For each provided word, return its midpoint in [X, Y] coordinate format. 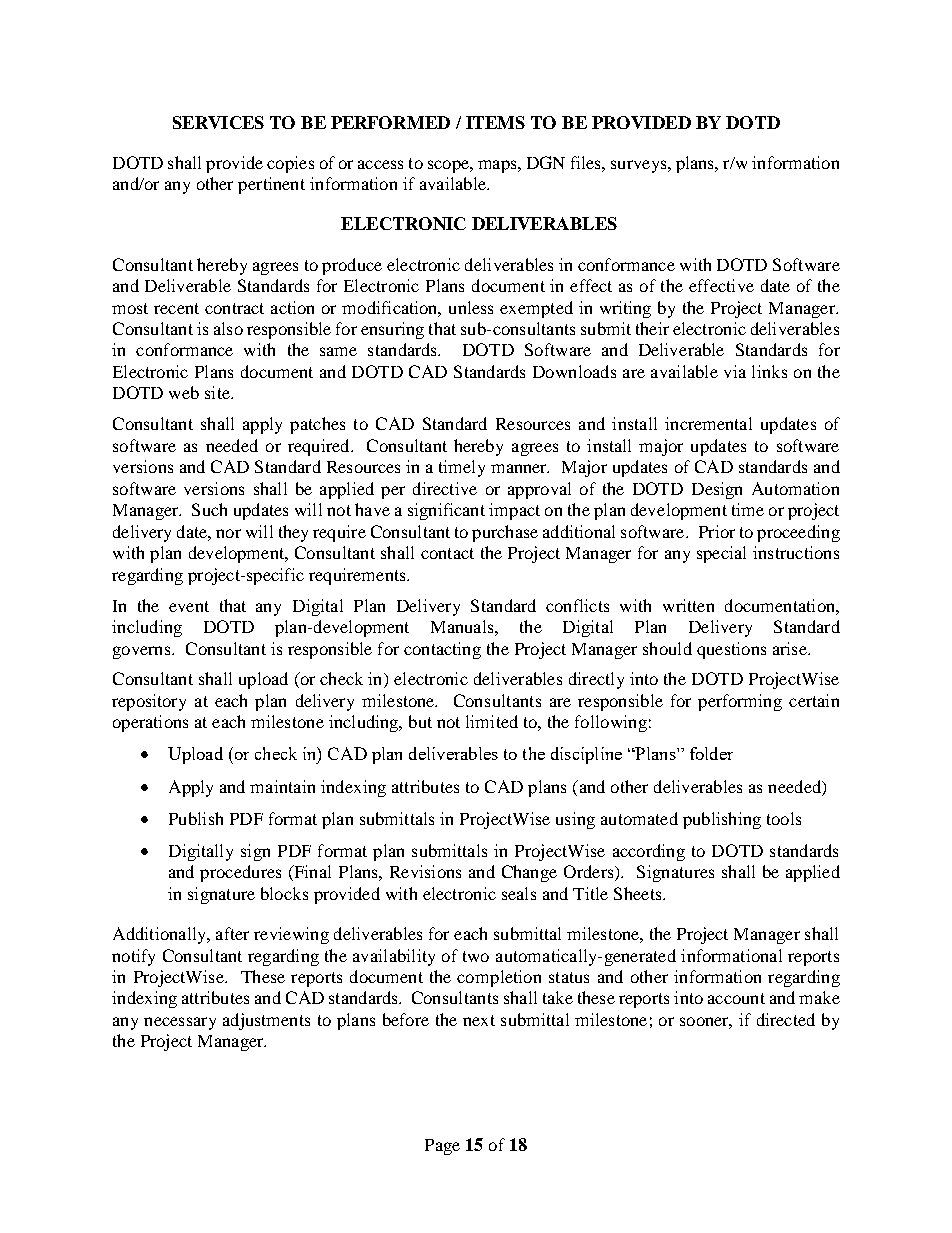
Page [442, 1147]
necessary [180, 1023]
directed [786, 1019]
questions [731, 650]
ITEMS [495, 122]
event [189, 606]
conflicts [577, 605]
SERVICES [218, 122]
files [587, 162]
